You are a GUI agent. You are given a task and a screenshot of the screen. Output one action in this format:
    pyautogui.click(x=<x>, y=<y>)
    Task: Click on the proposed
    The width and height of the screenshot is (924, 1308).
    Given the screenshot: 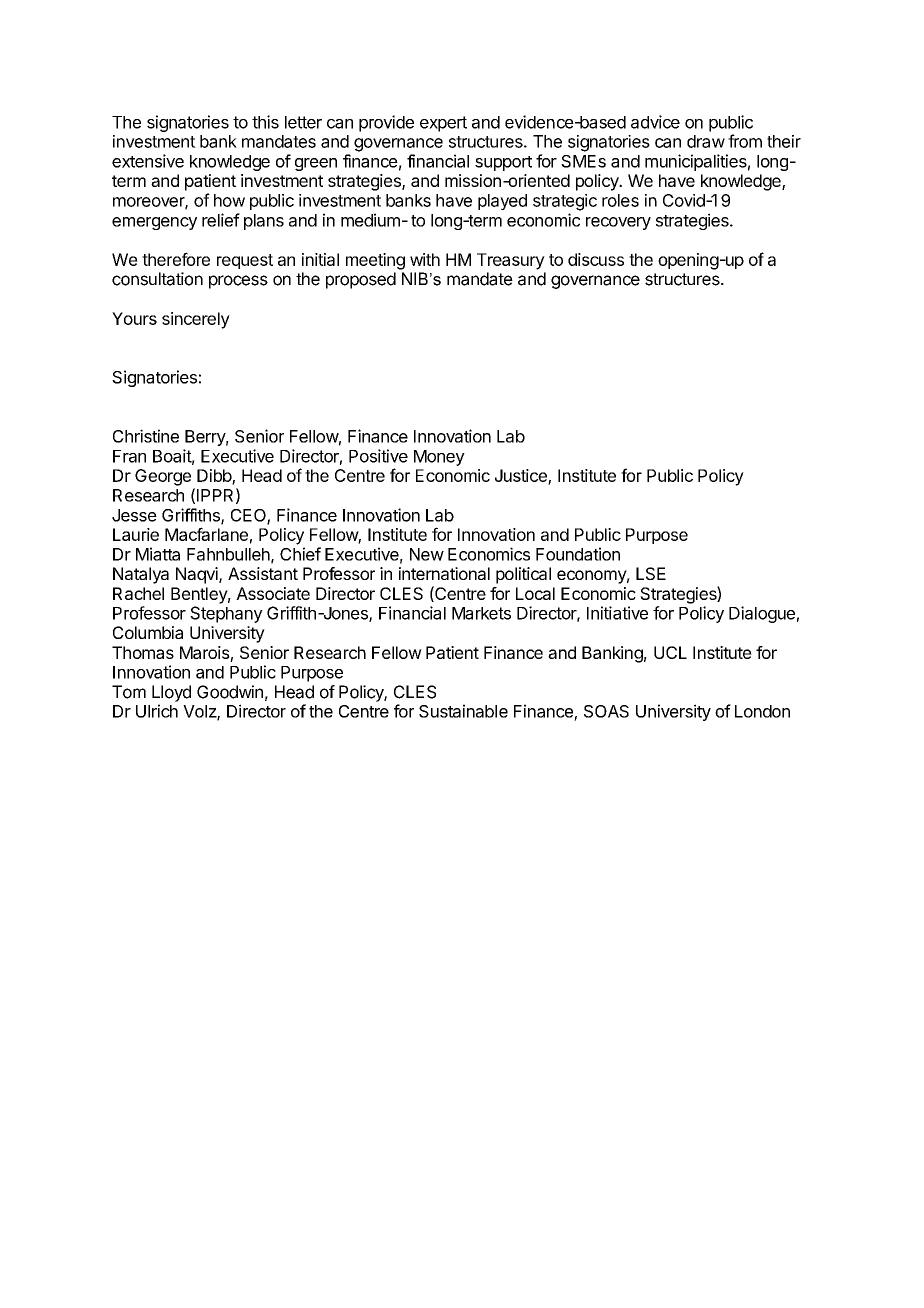 What is the action you would take?
    pyautogui.click(x=361, y=280)
